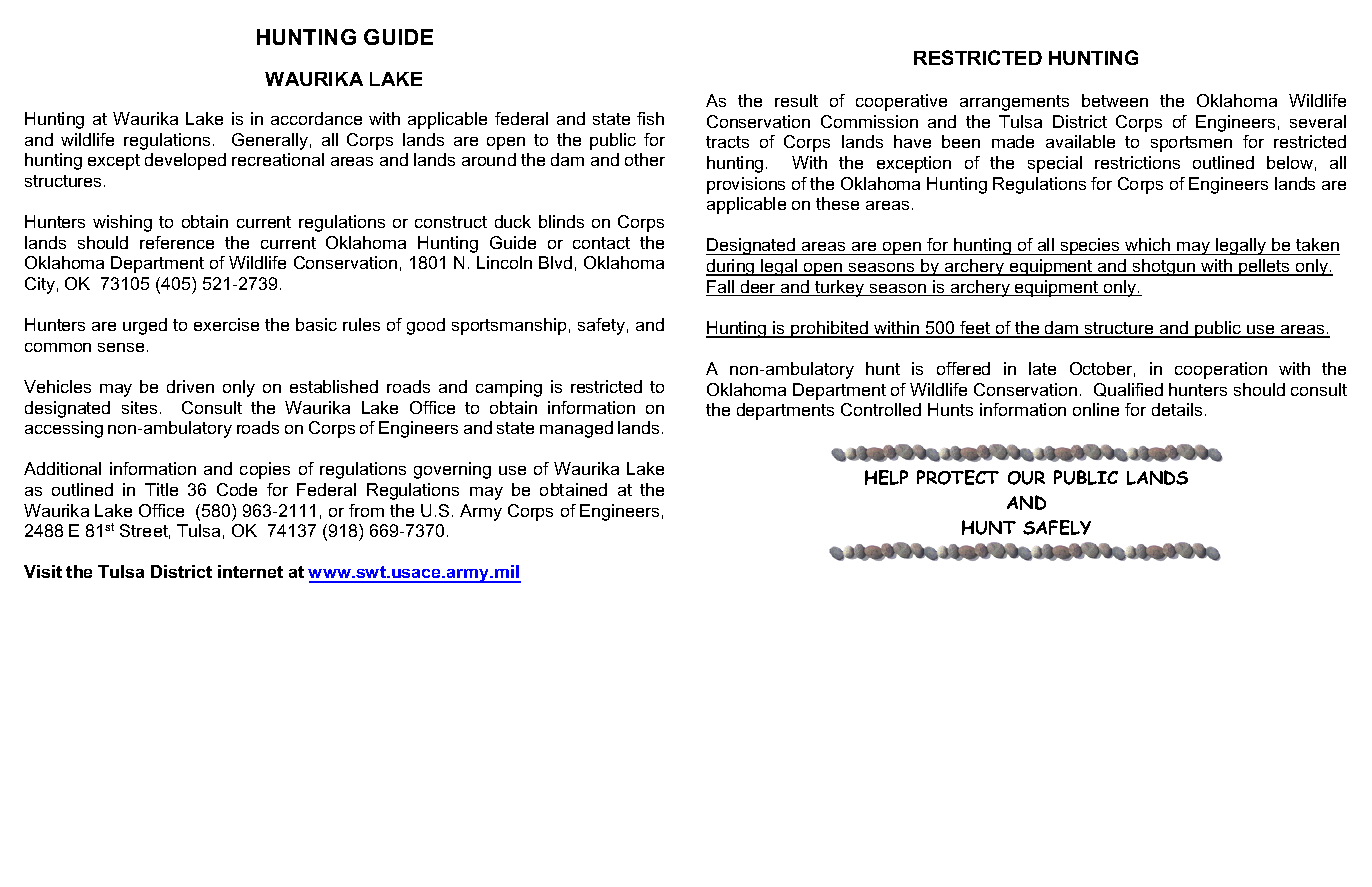 This screenshot has height=887, width=1372. Describe the element at coordinates (1057, 527) in the screenshot. I see `SAFELY` at that location.
